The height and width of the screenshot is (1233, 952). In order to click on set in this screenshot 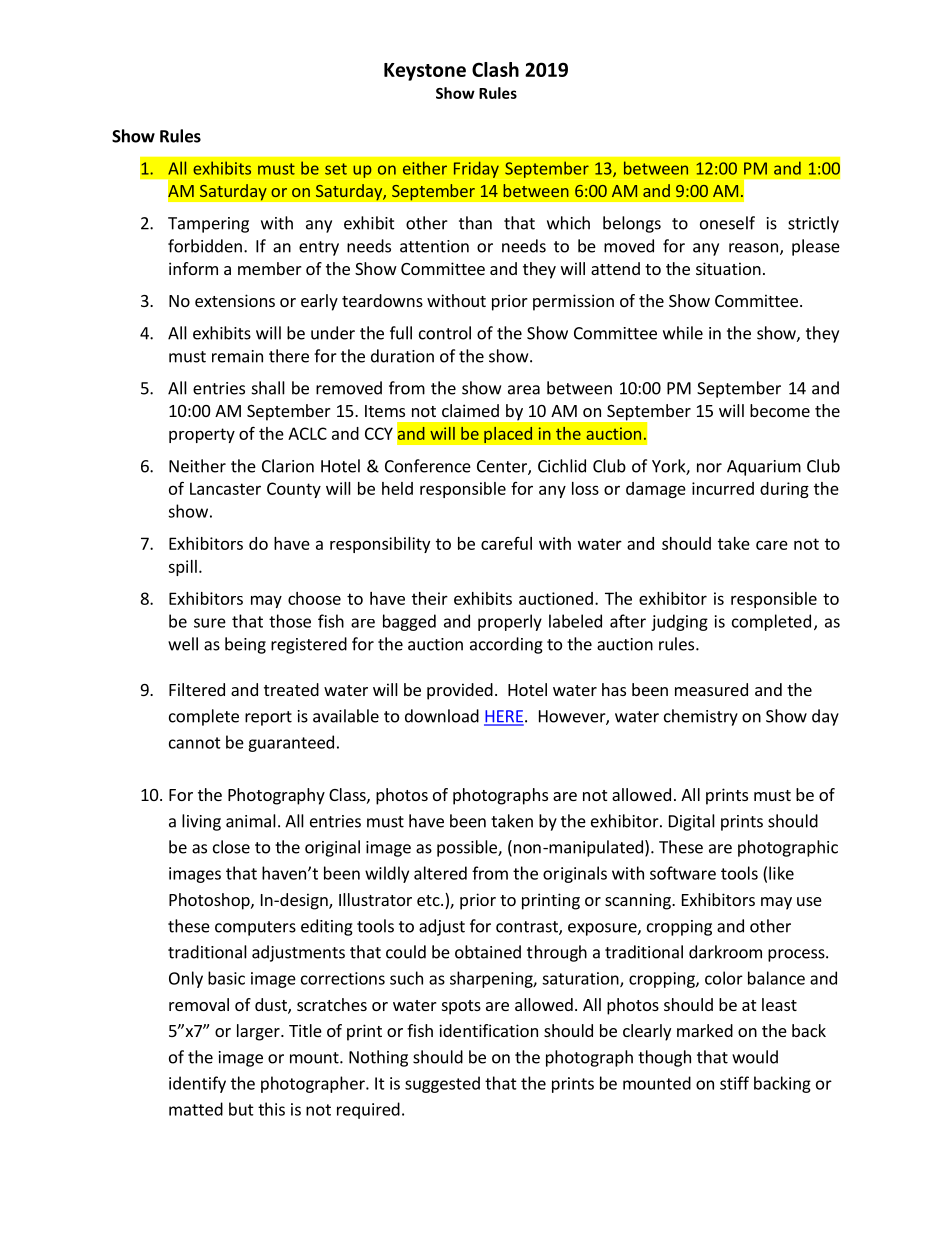, I will do `click(336, 169)`.
